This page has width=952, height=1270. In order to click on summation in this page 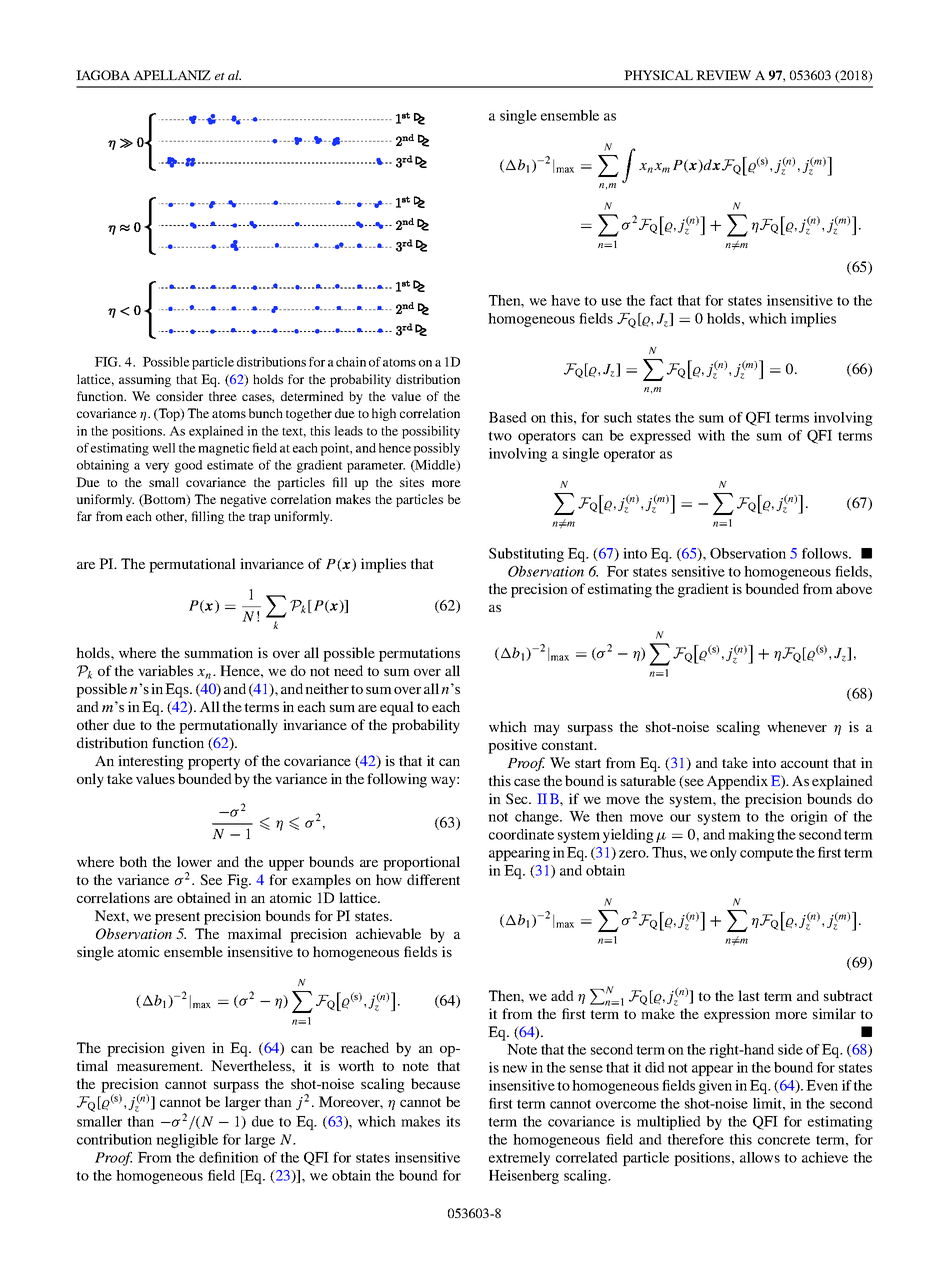, I will do `click(219, 652)`.
